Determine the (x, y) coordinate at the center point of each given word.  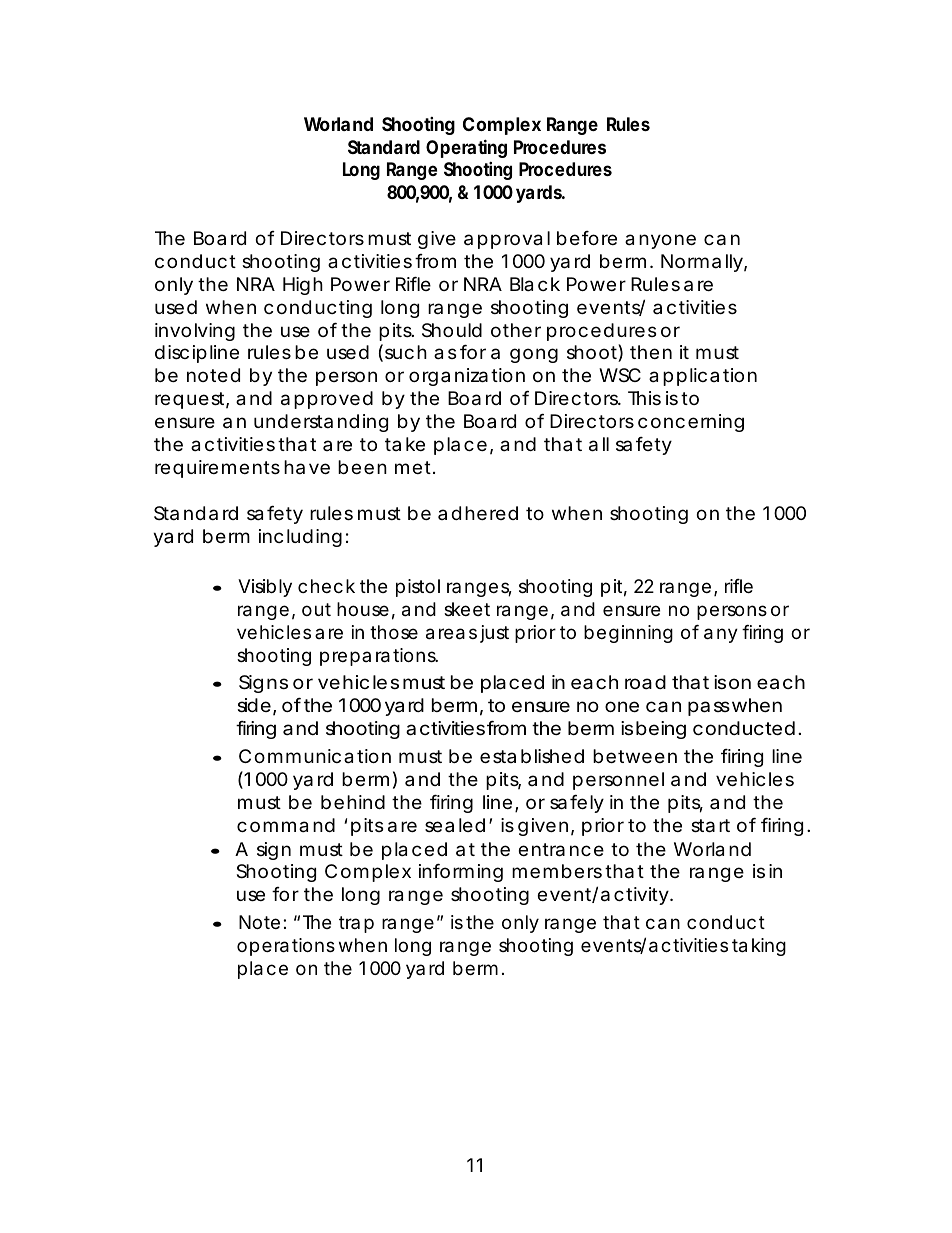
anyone (660, 241)
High (303, 286)
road (645, 682)
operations (286, 947)
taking (759, 947)
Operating (466, 148)
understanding (321, 423)
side (254, 705)
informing (461, 873)
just (494, 634)
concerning (691, 423)
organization (467, 377)
